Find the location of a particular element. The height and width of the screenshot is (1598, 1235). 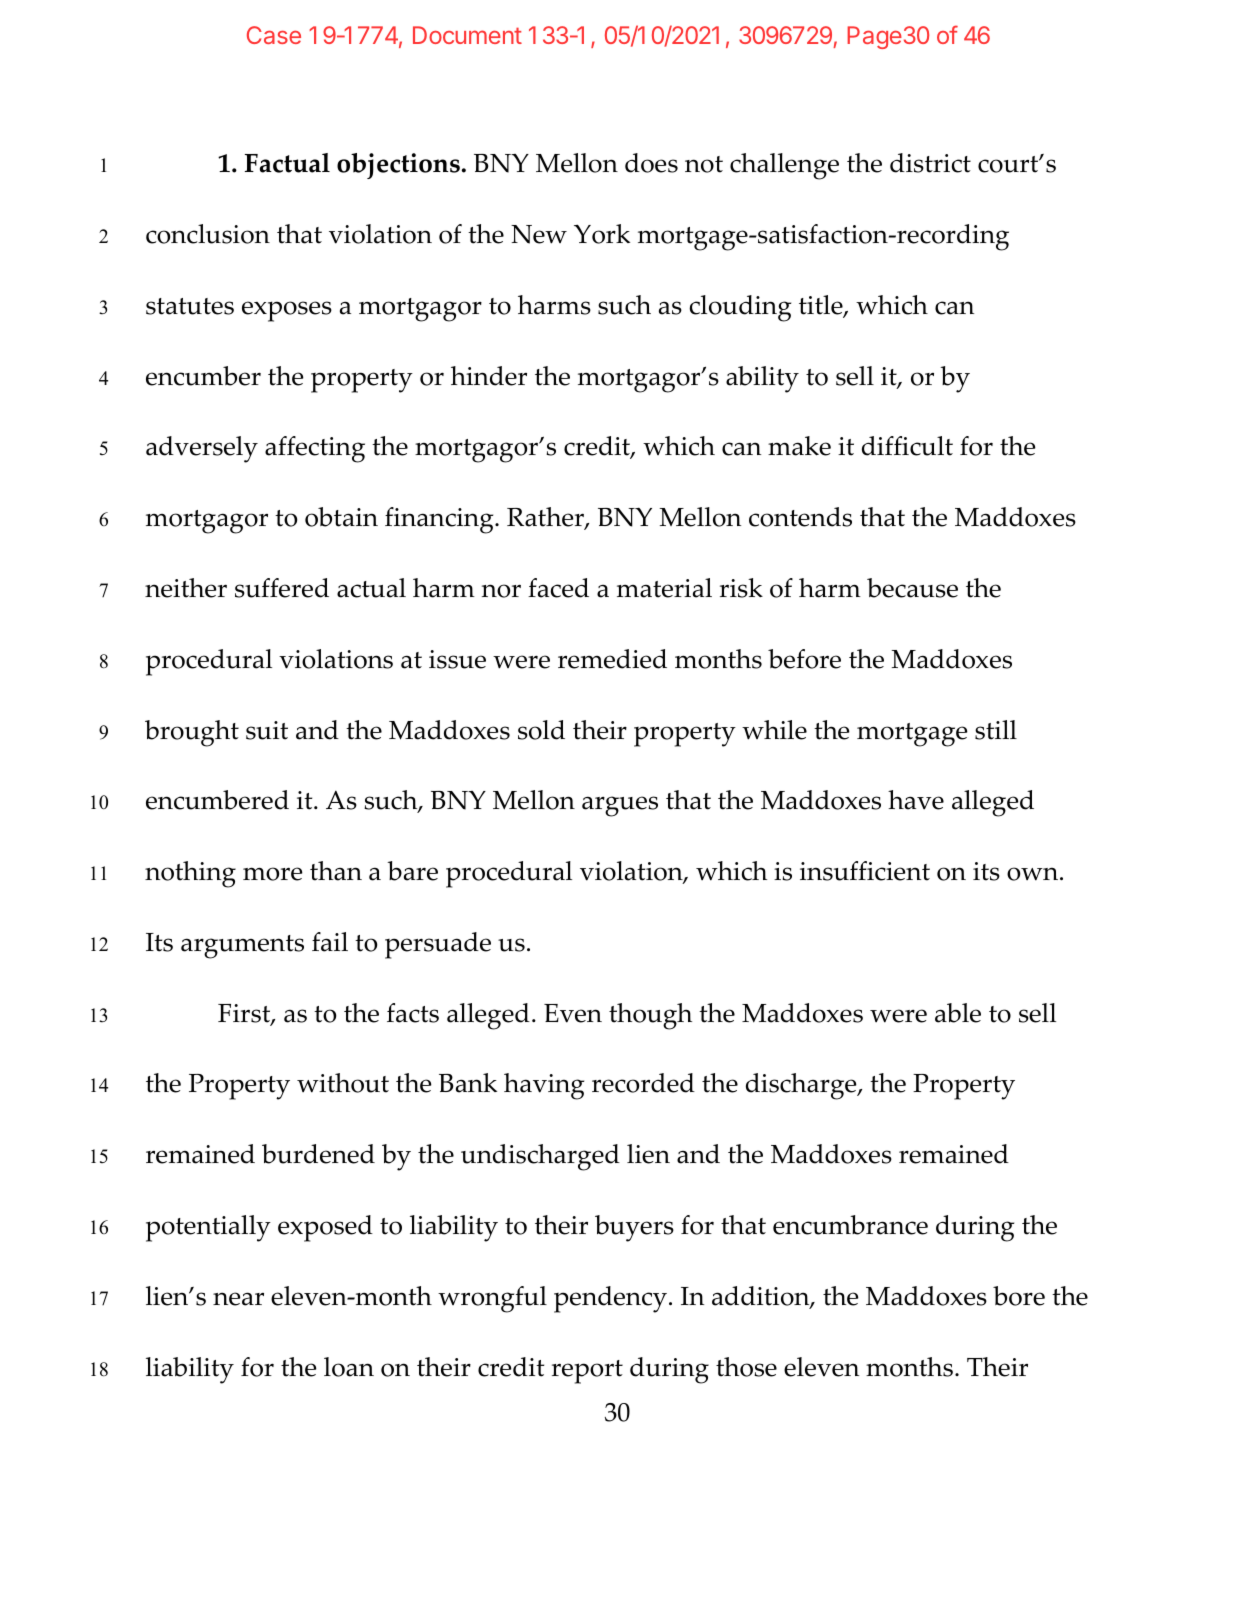

report is located at coordinates (587, 1372).
